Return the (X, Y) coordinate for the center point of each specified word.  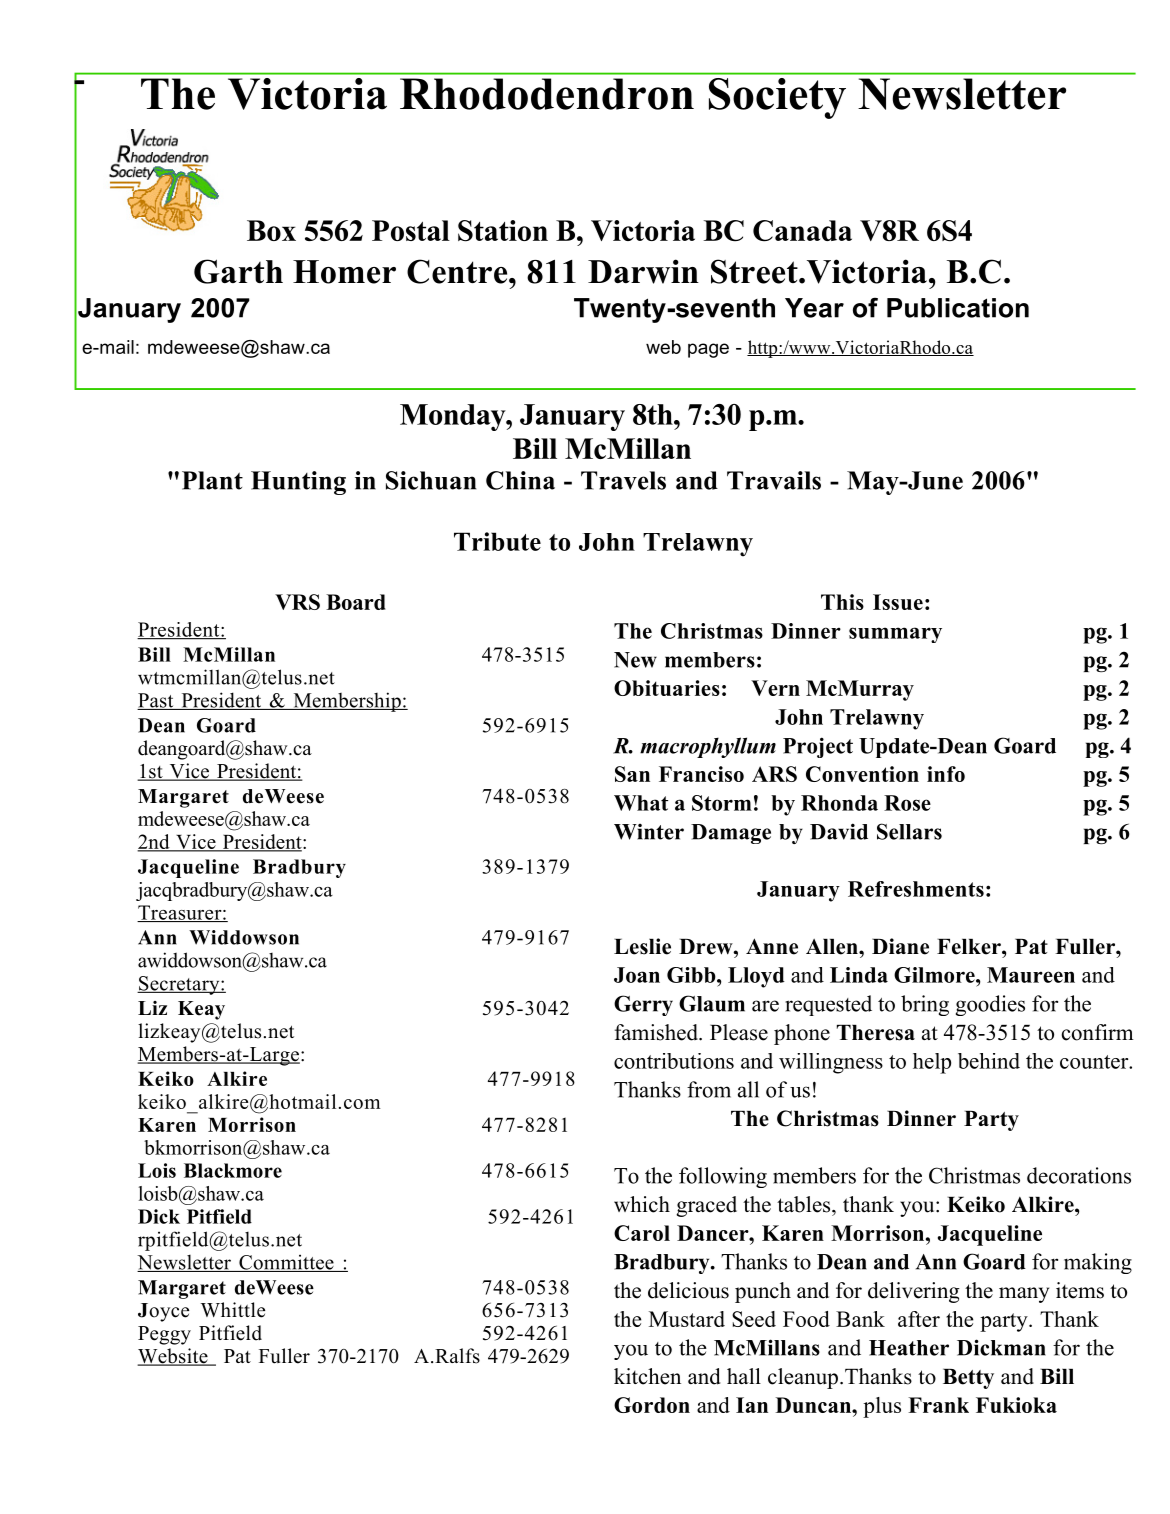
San (632, 774)
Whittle (233, 1310)
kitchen (647, 1376)
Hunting (298, 483)
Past (156, 701)
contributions (674, 1061)
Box (271, 230)
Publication (958, 308)
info (946, 774)
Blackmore (233, 1170)
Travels (623, 480)
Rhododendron (547, 94)
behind (989, 1061)
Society (777, 98)
